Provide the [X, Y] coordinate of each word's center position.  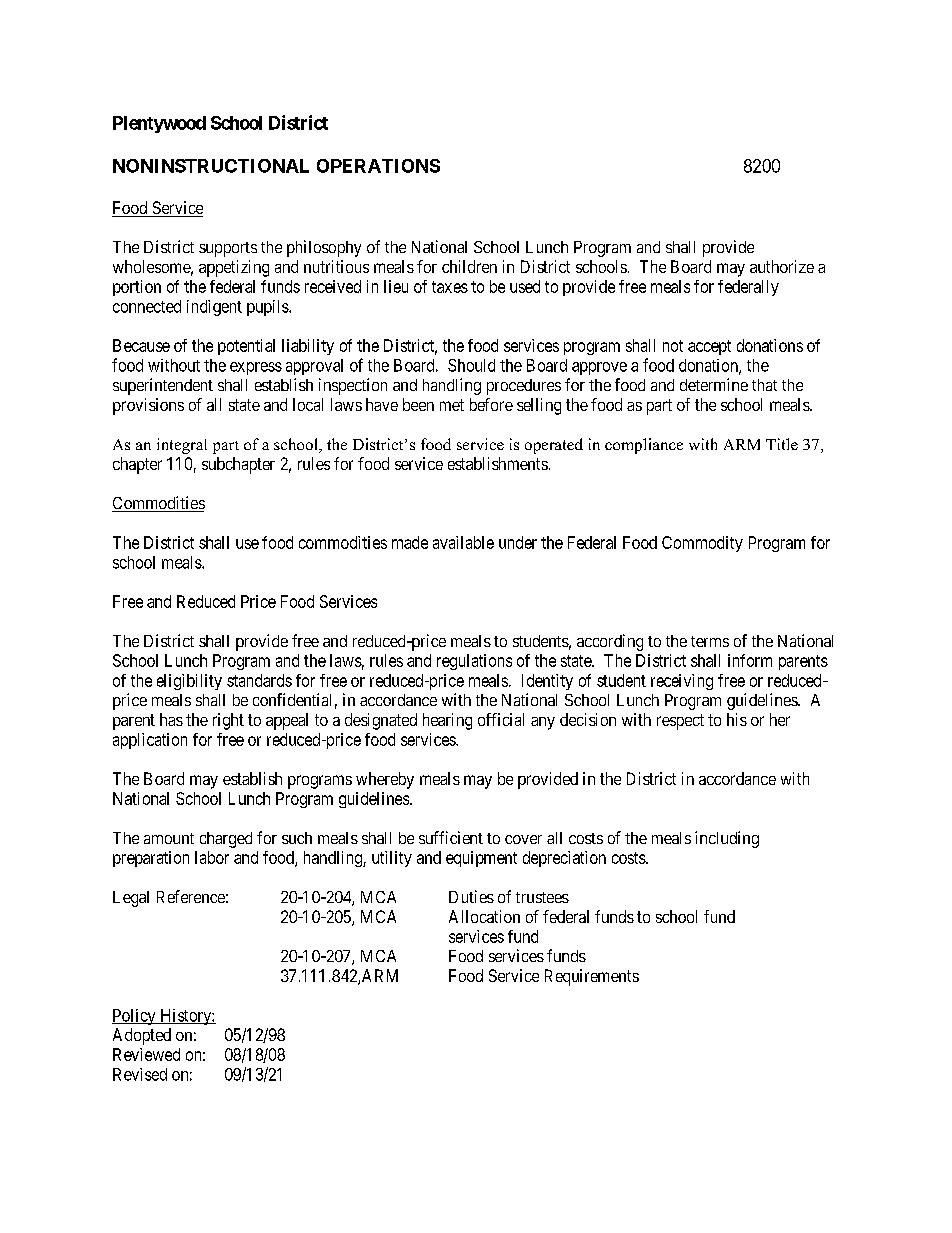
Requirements [592, 977]
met [452, 405]
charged [226, 840]
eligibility [189, 682]
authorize [782, 266]
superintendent [163, 386]
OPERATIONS [378, 166]
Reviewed [146, 1054]
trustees [542, 897]
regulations [474, 662]
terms [710, 641]
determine [714, 384]
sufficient [451, 837]
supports [228, 249]
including [727, 839]
